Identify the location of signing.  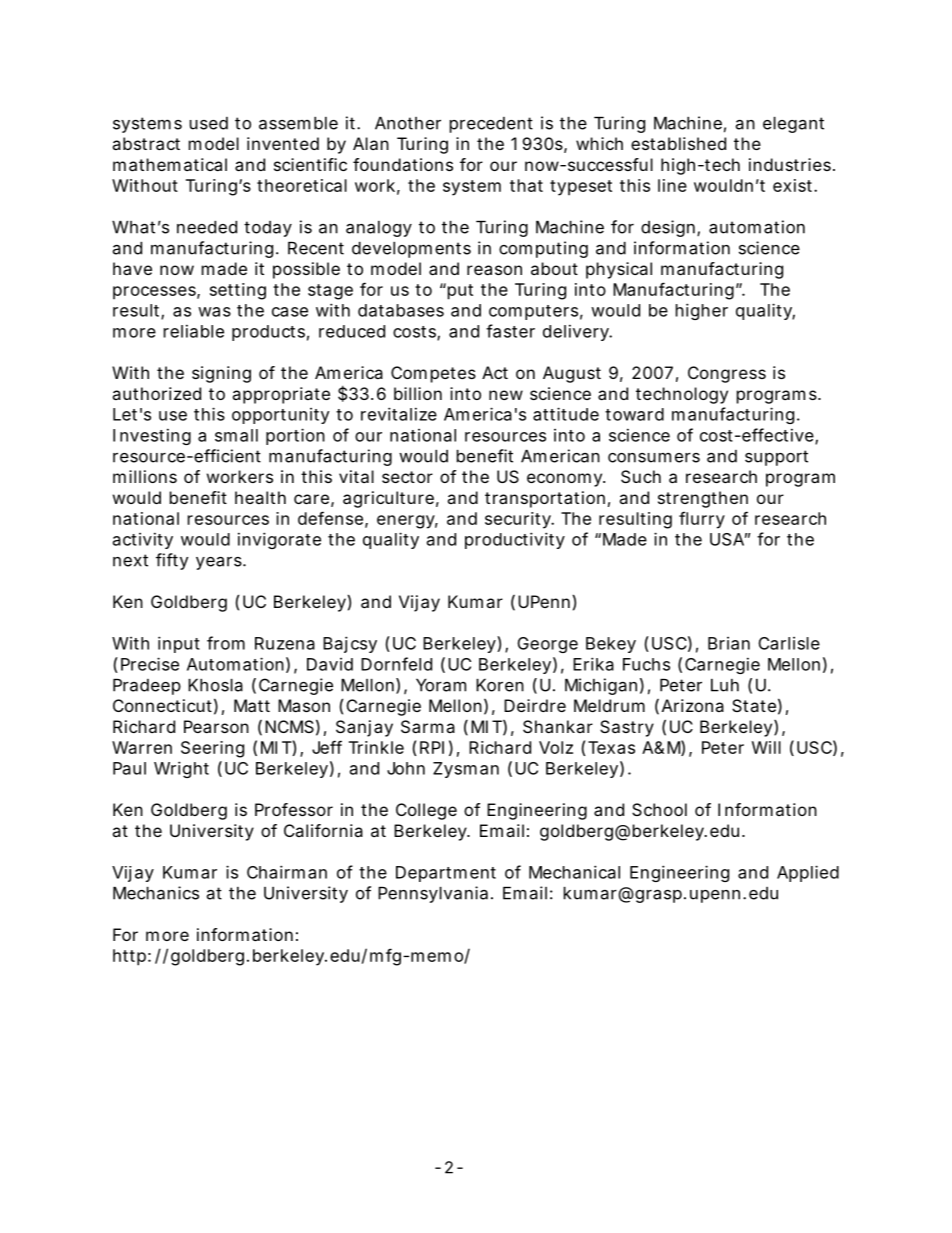
(221, 374).
